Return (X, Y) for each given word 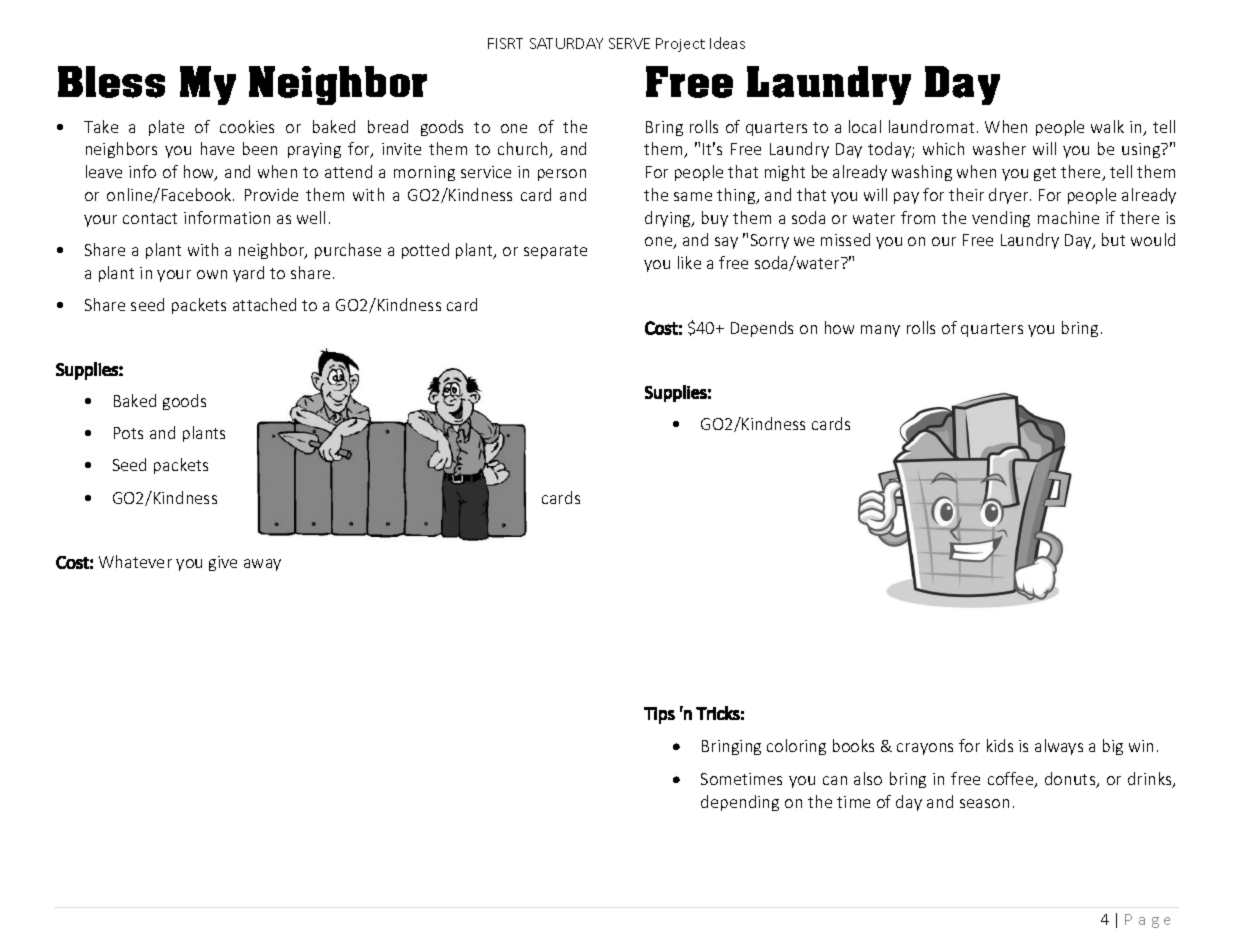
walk (1107, 126)
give (223, 563)
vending (1001, 219)
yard (248, 274)
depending (740, 803)
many (880, 331)
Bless (111, 82)
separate (555, 252)
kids (1000, 745)
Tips (659, 715)
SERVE (629, 43)
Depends (762, 329)
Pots (128, 433)
